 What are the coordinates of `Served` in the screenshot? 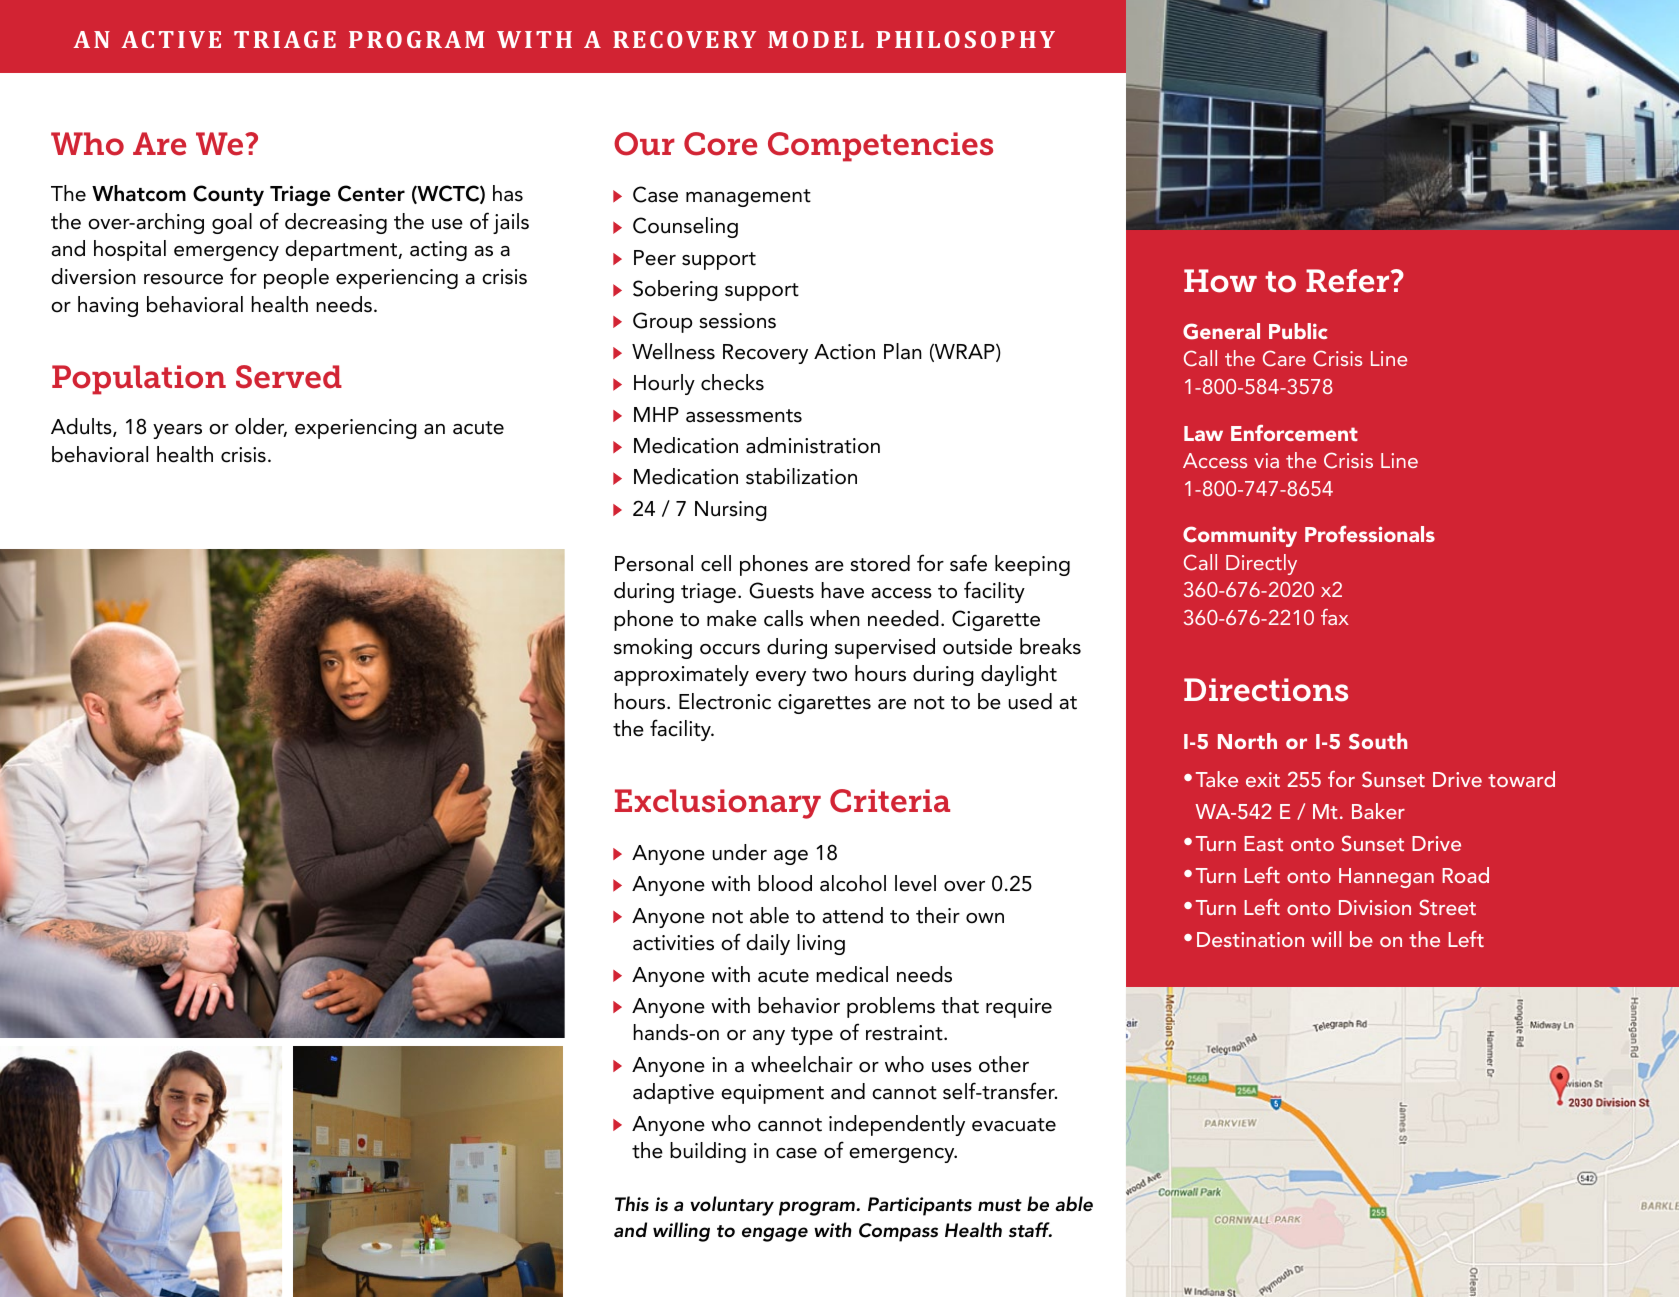 It's located at (289, 377).
